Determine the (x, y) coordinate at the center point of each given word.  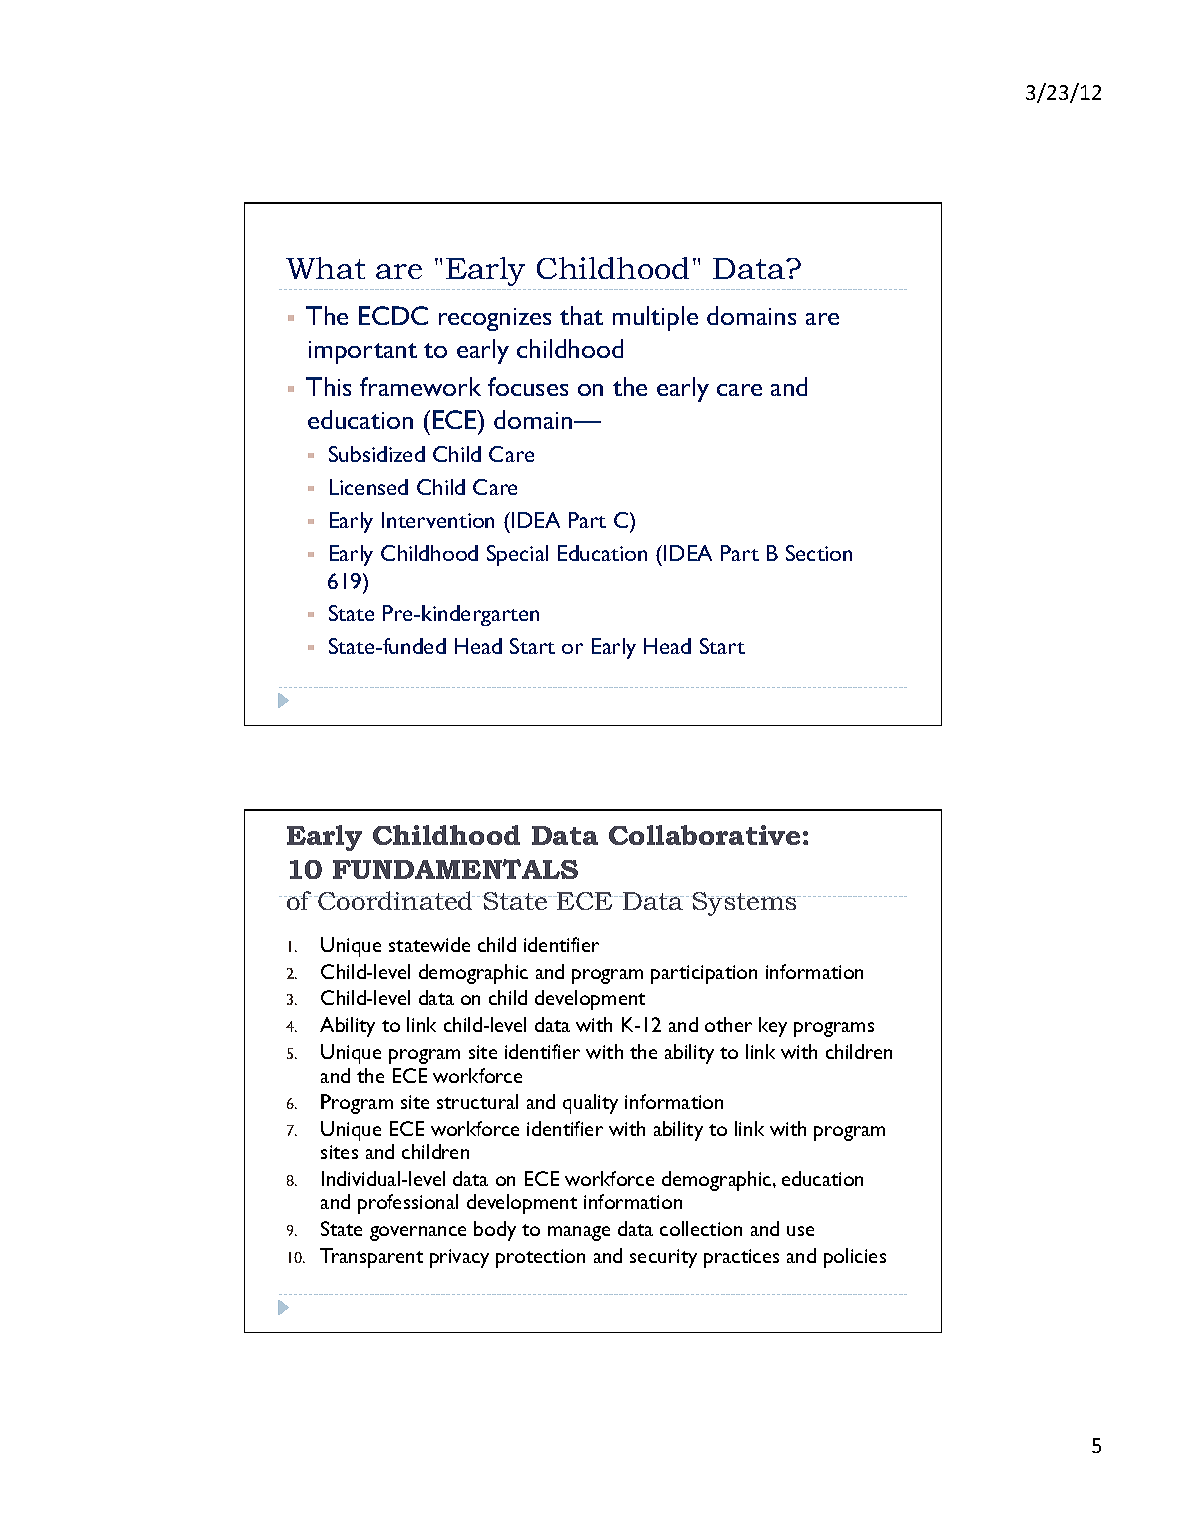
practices (741, 1258)
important (363, 352)
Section (819, 553)
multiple (655, 318)
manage (579, 1233)
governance (418, 1233)
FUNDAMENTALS (455, 869)
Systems (745, 904)
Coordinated (395, 900)
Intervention (438, 520)
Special (517, 555)
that (581, 315)
